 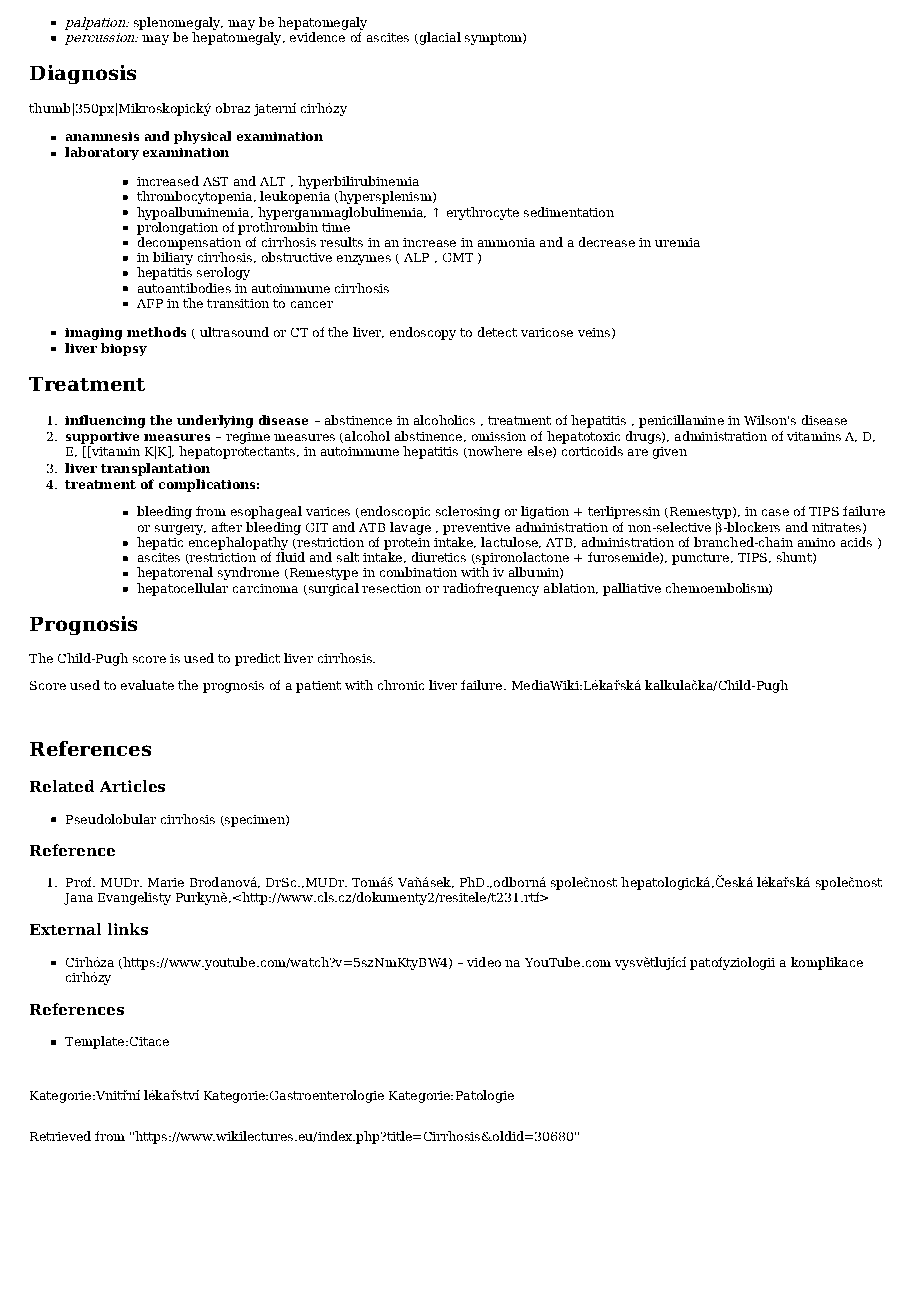 What do you see at coordinates (677, 242) in the screenshot?
I see `uremia` at bounding box center [677, 242].
